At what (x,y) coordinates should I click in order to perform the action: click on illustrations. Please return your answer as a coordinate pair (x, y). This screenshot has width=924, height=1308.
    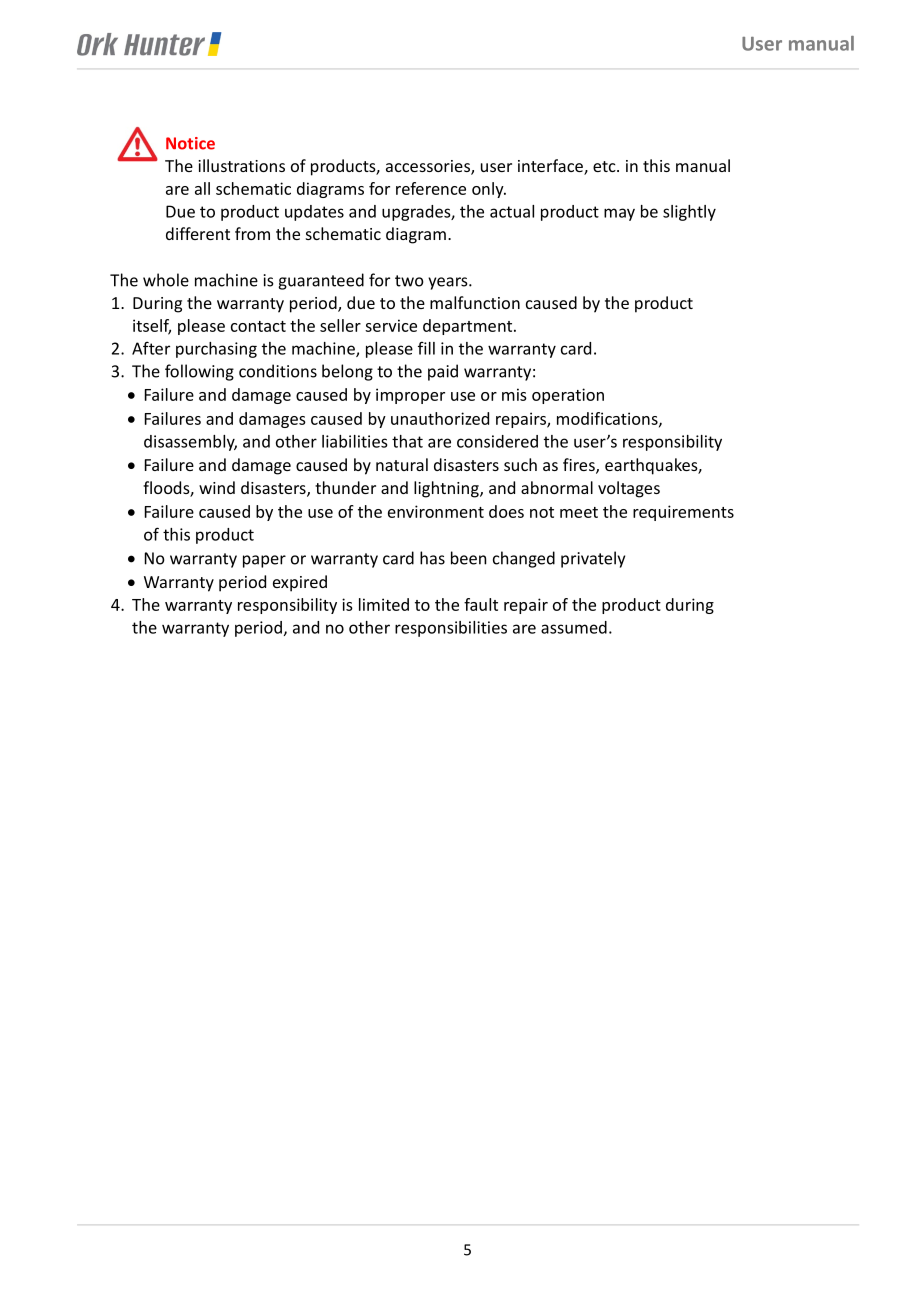
    Looking at the image, I should click on (241, 165).
